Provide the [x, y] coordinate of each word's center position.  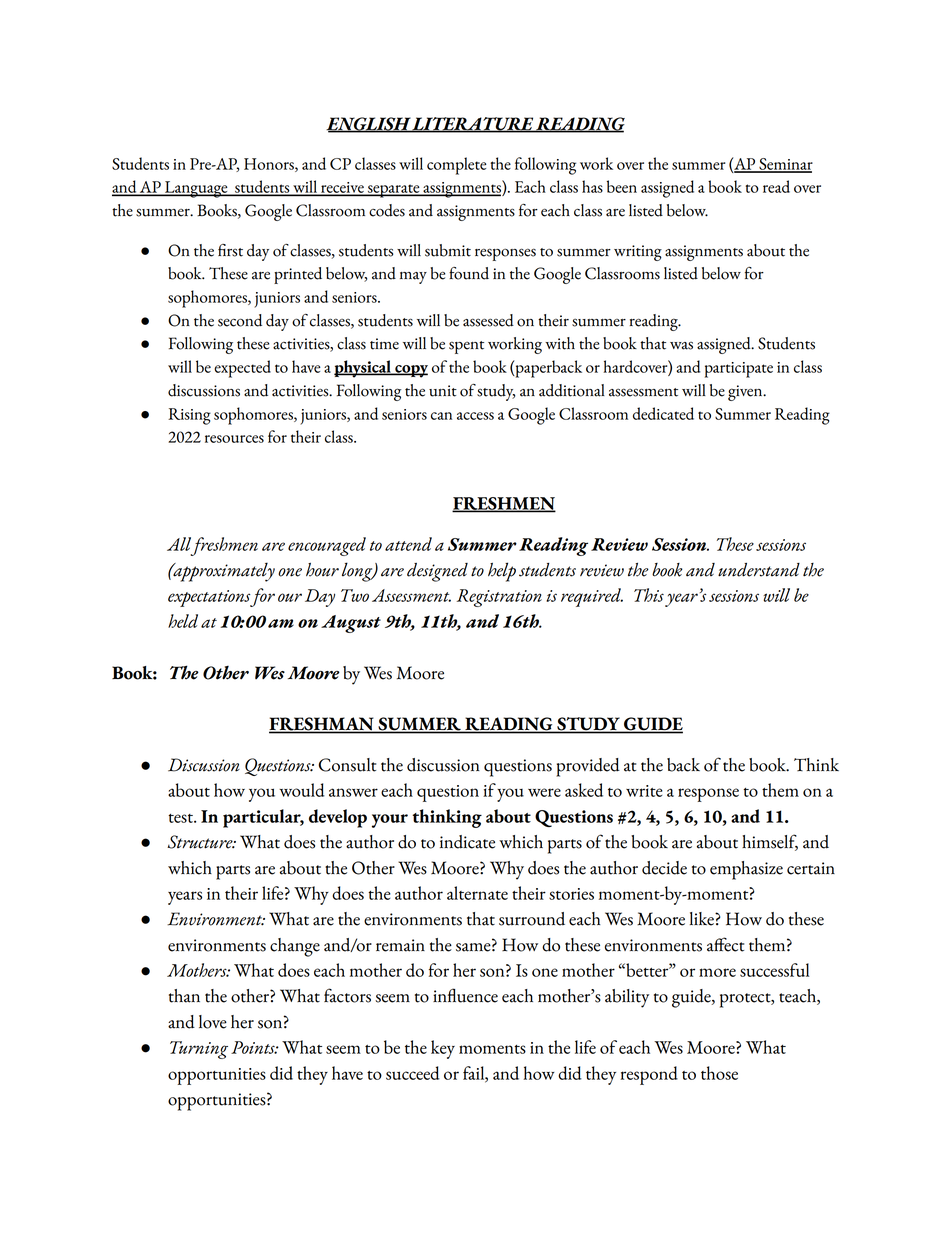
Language [196, 189]
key [443, 1049]
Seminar [785, 165]
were [544, 792]
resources [234, 439]
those [719, 1073]
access [475, 416]
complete [457, 166]
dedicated [663, 413]
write [644, 791]
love [213, 1022]
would [302, 790]
